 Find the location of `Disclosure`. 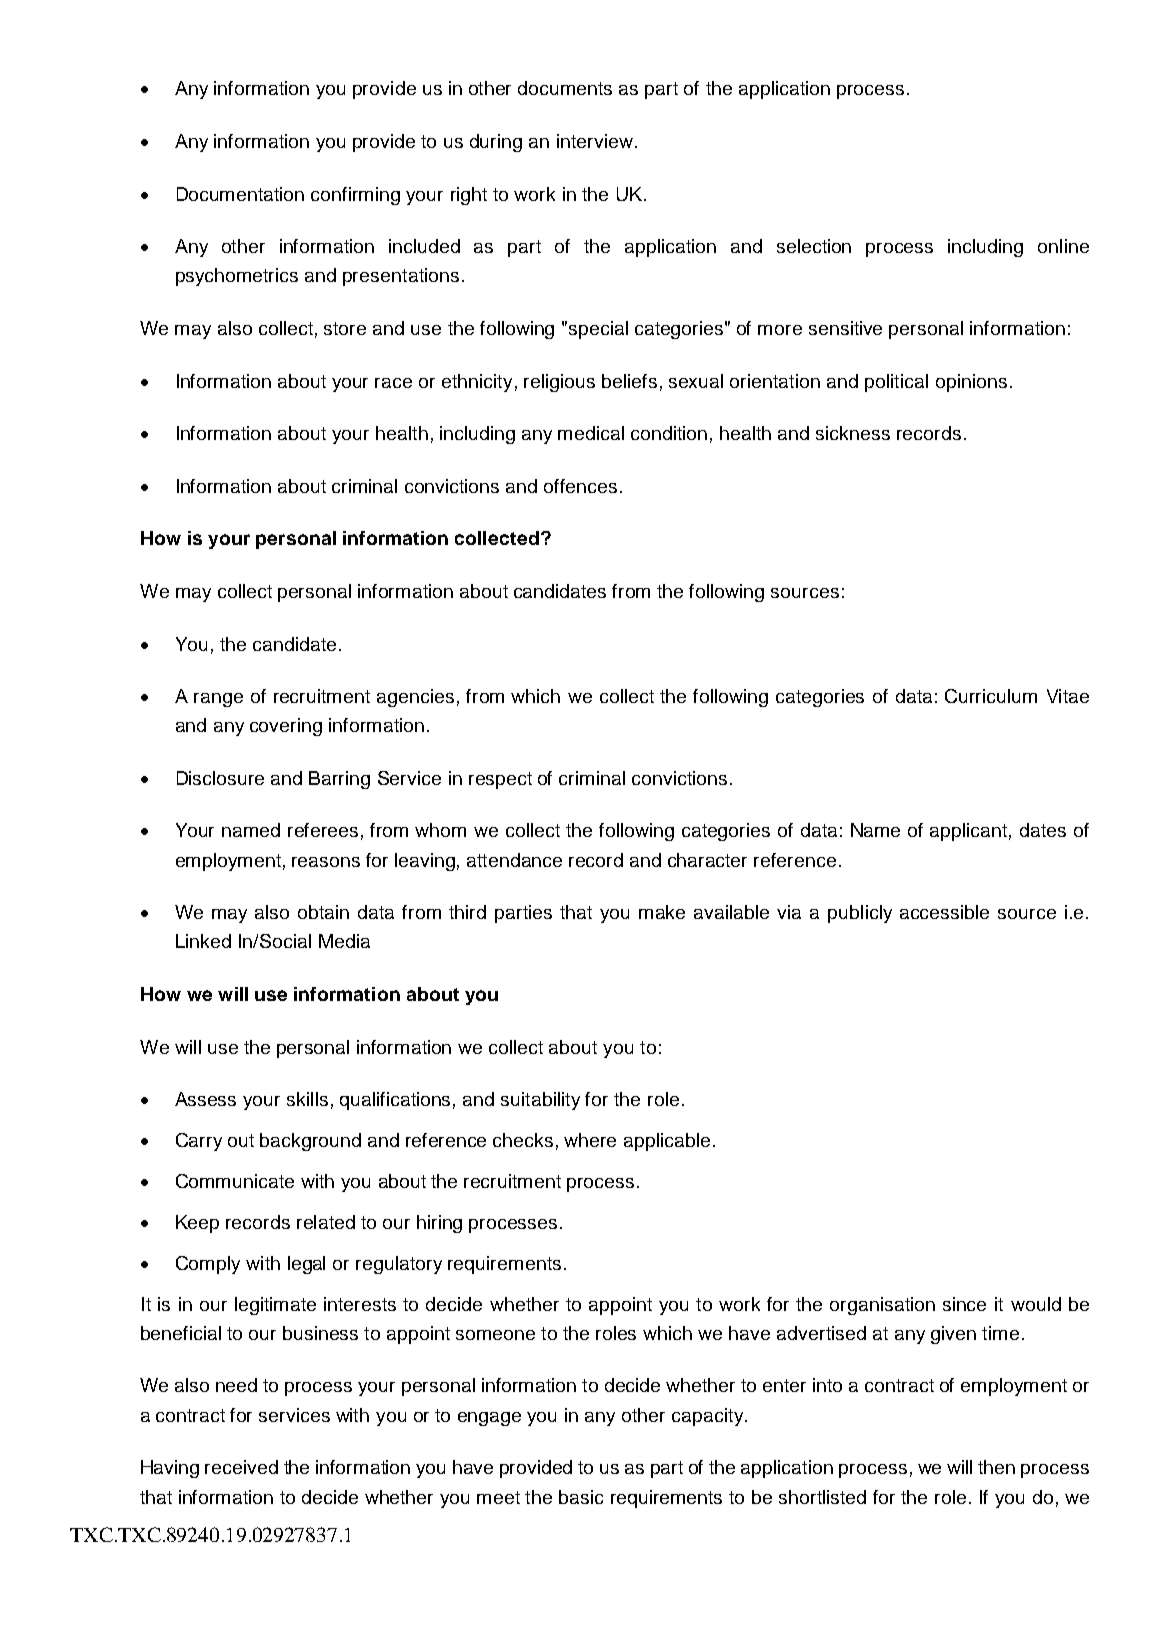

Disclosure is located at coordinates (220, 778).
